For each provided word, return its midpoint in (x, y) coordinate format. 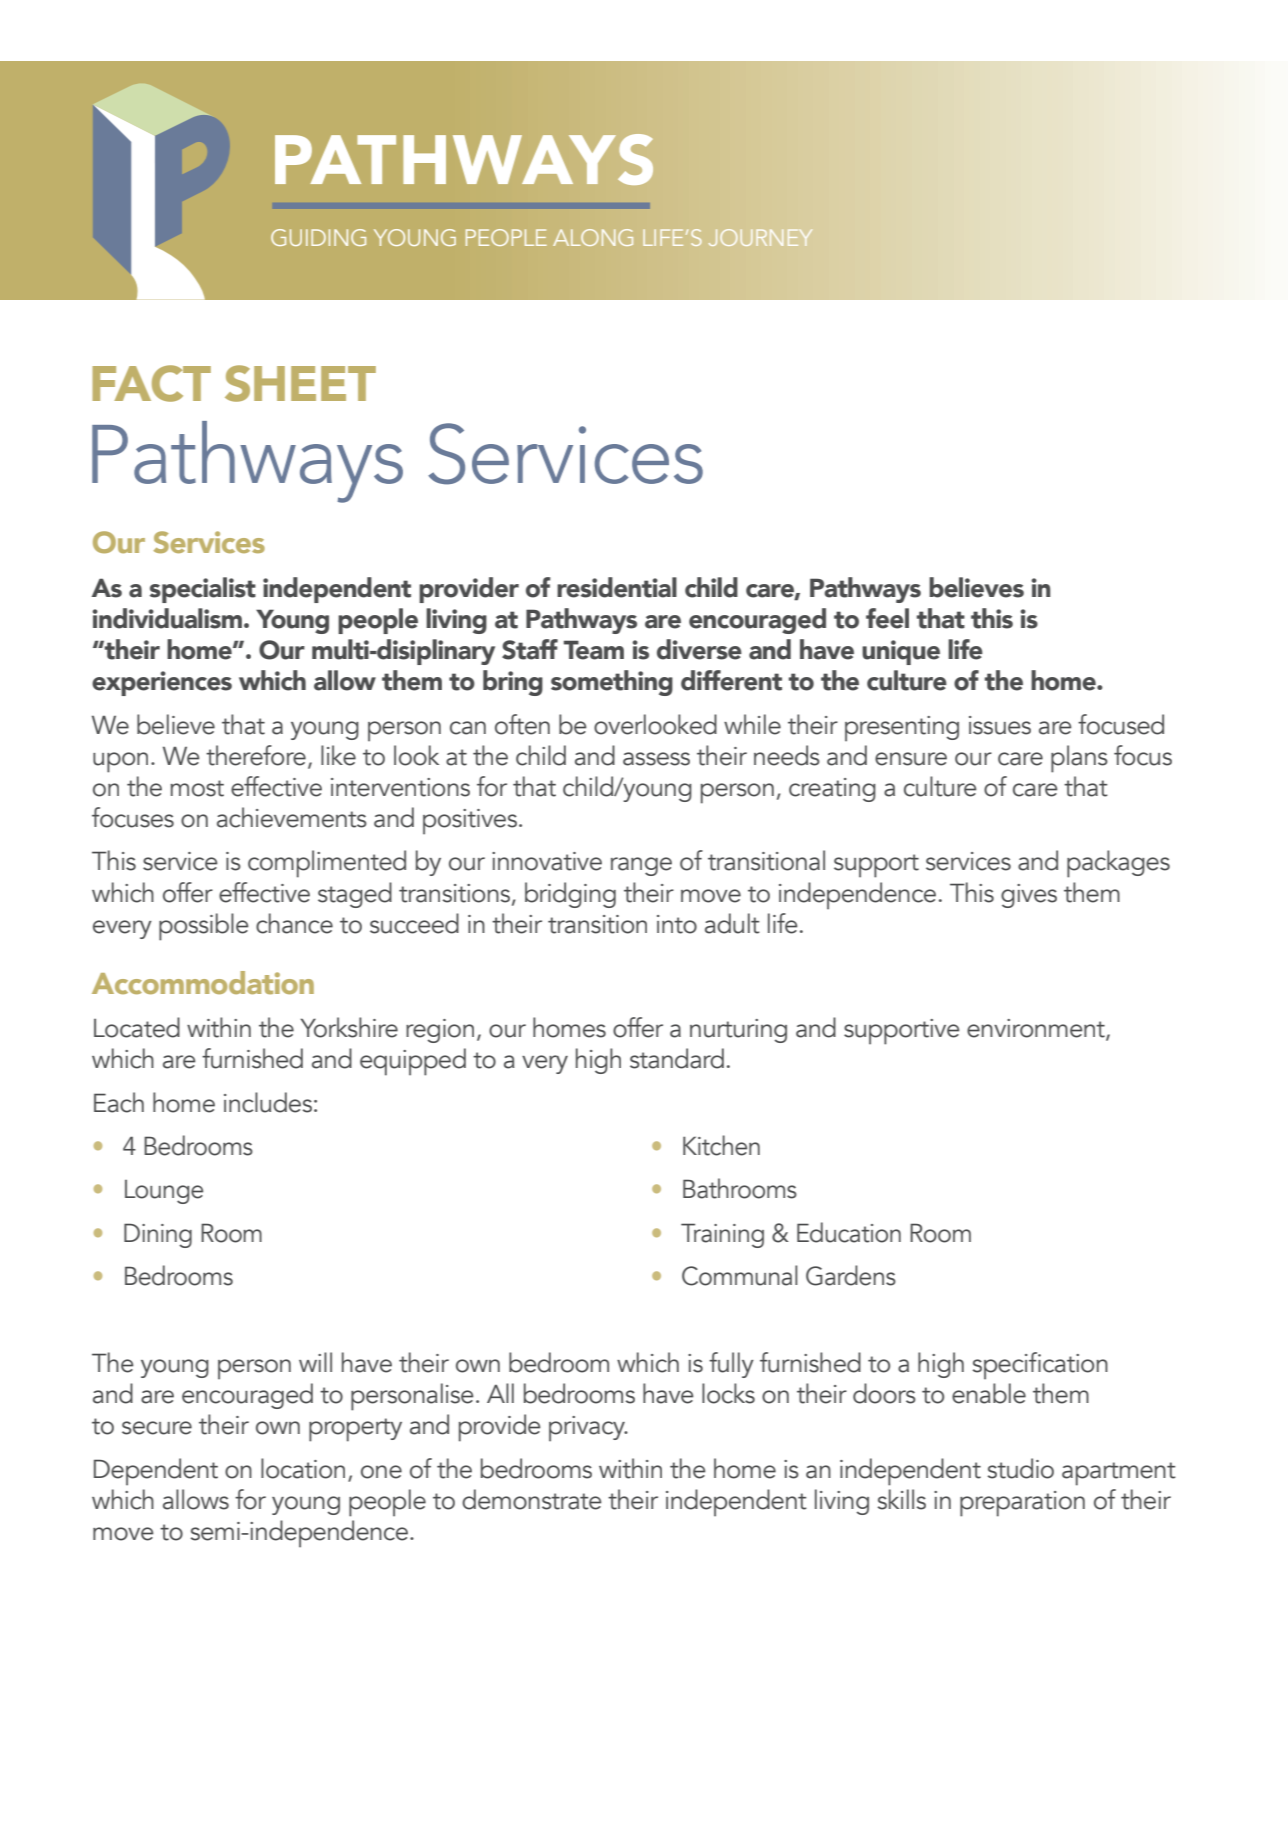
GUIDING (318, 237)
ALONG (593, 237)
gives (1029, 896)
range (641, 866)
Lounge (164, 1192)
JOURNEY (760, 237)
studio (1020, 1468)
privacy (588, 1429)
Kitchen (721, 1145)
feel (887, 618)
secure (157, 1428)
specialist (203, 590)
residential (617, 587)
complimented (327, 864)
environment (1037, 1029)
